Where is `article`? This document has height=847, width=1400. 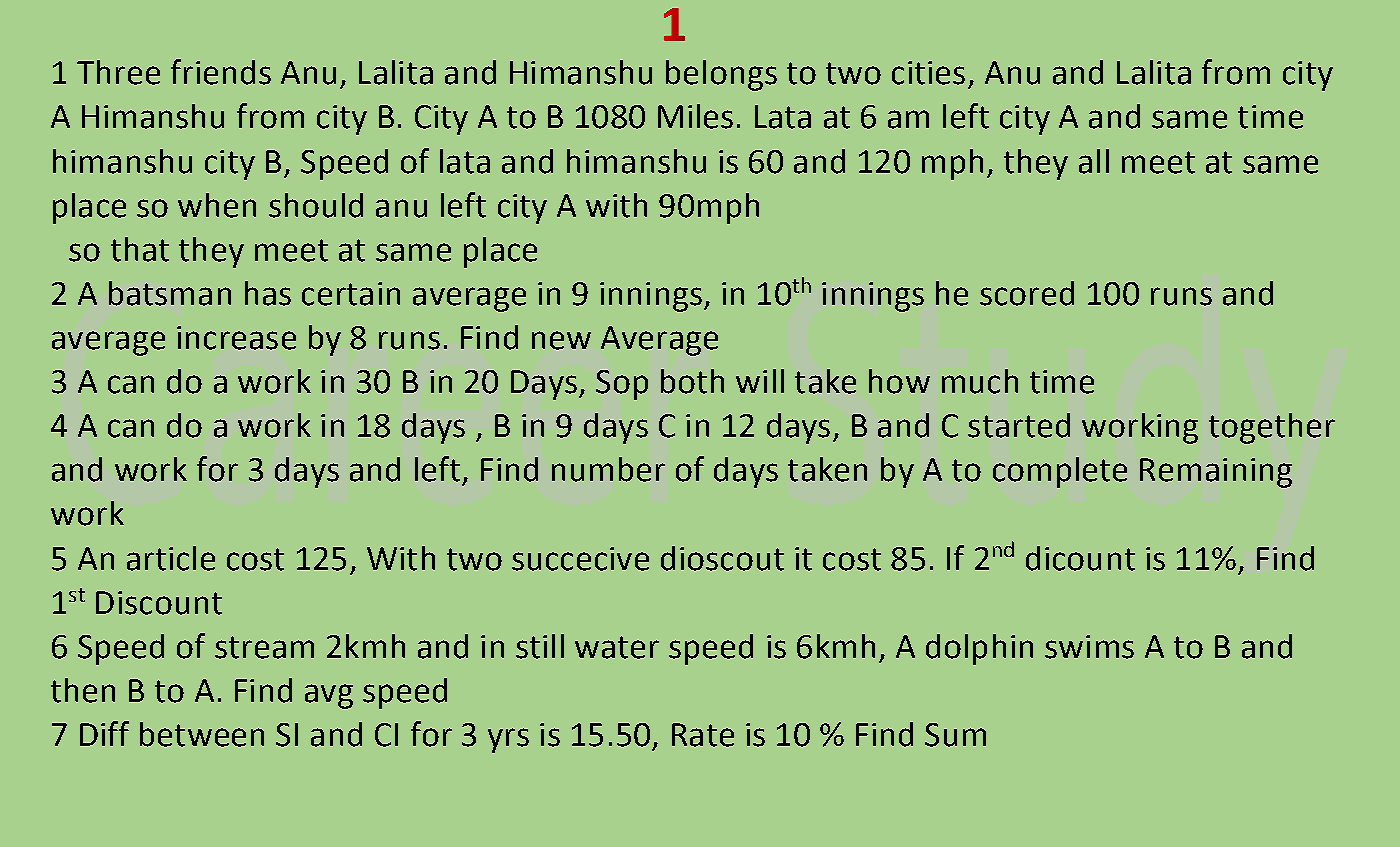 article is located at coordinates (171, 558).
